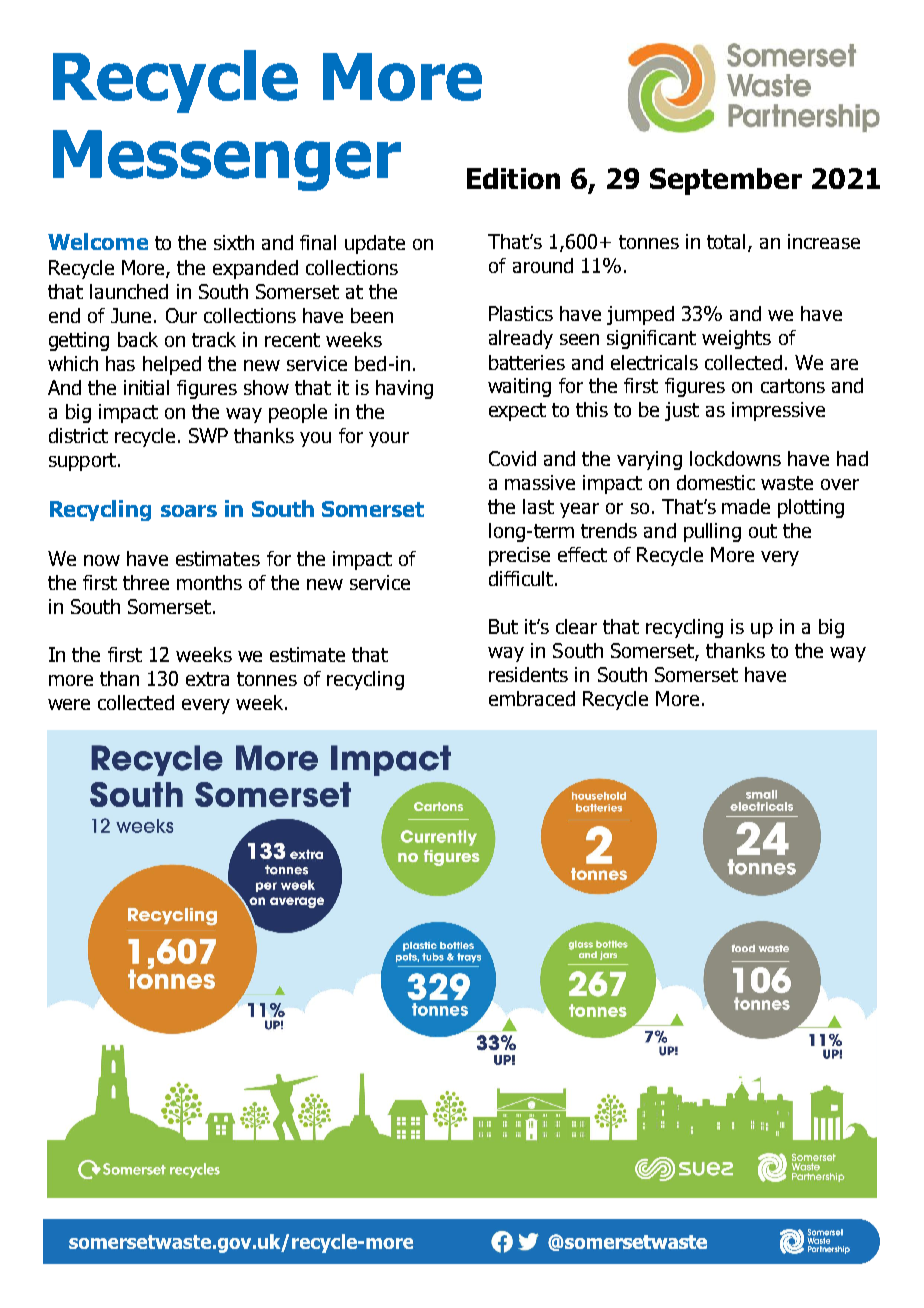 The width and height of the screenshot is (924, 1308). I want to click on Messenger, so click(227, 160).
